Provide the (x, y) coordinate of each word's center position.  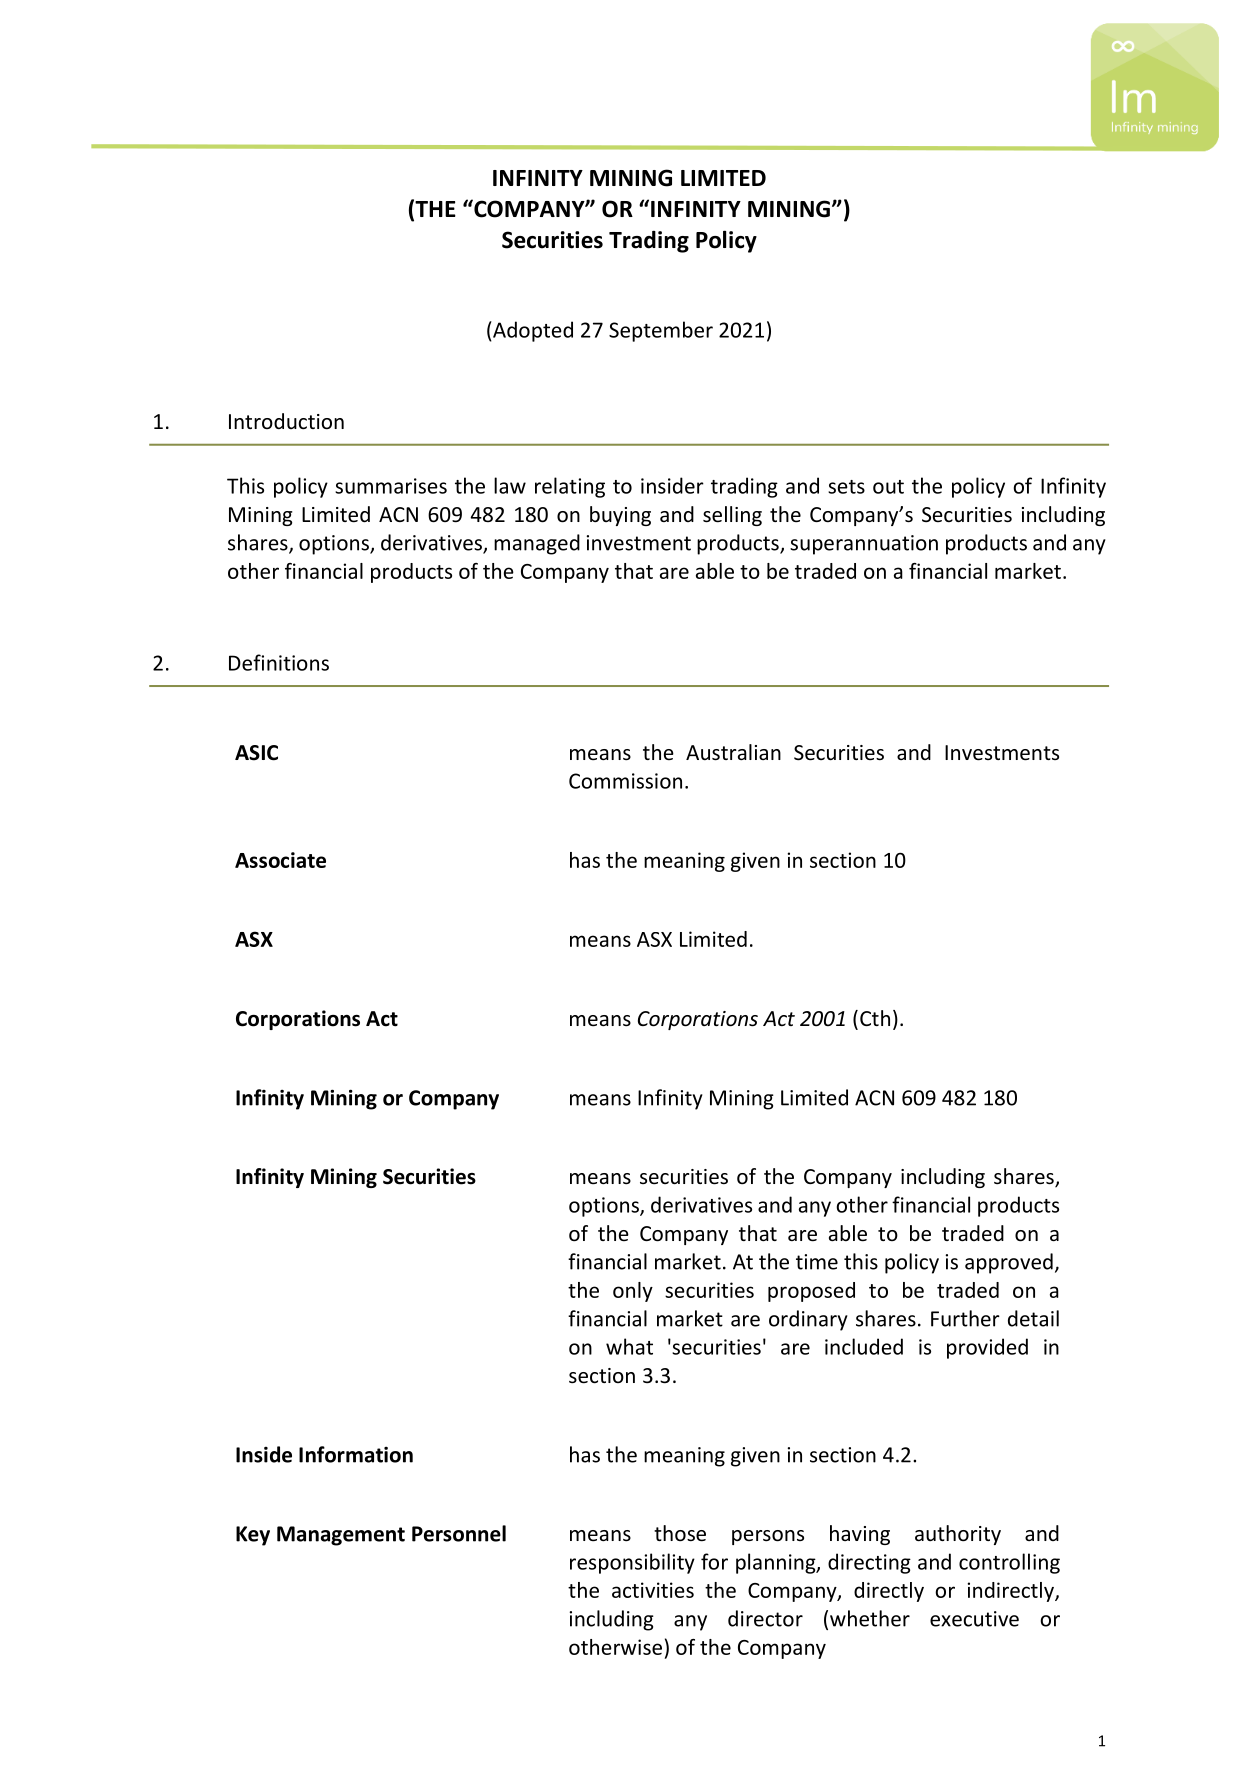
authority (958, 1535)
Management (341, 1536)
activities (653, 1590)
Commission (625, 781)
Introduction (286, 421)
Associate (280, 860)
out (888, 487)
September (661, 331)
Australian (733, 752)
